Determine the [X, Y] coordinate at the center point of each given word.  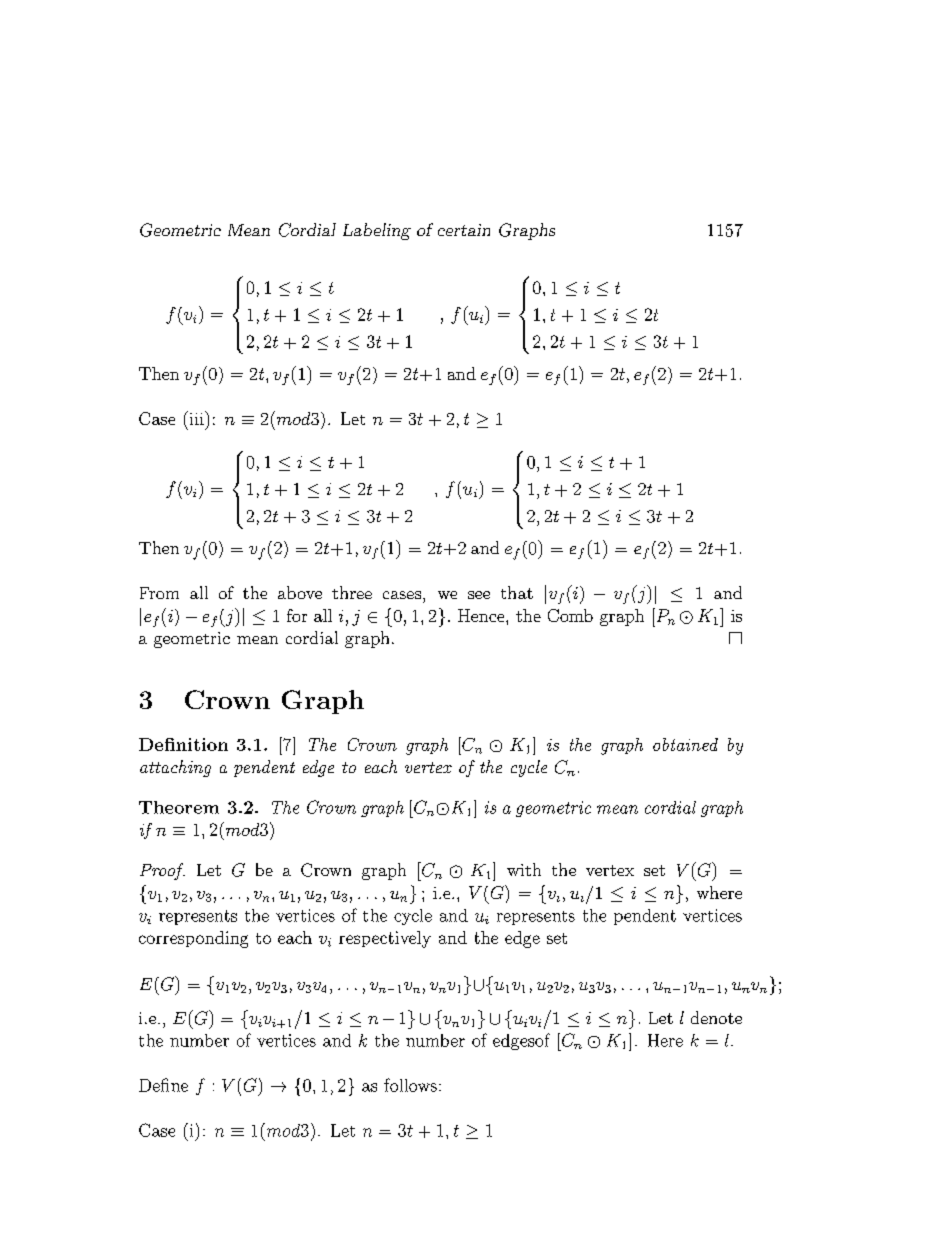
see [479, 595]
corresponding [193, 939]
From [159, 593]
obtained [685, 744]
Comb [570, 615]
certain [464, 230]
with [524, 869]
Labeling [377, 231]
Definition [183, 744]
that [517, 592]
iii [196, 418]
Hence [482, 615]
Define [163, 1085]
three [352, 592]
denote [716, 1017]
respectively [385, 939]
